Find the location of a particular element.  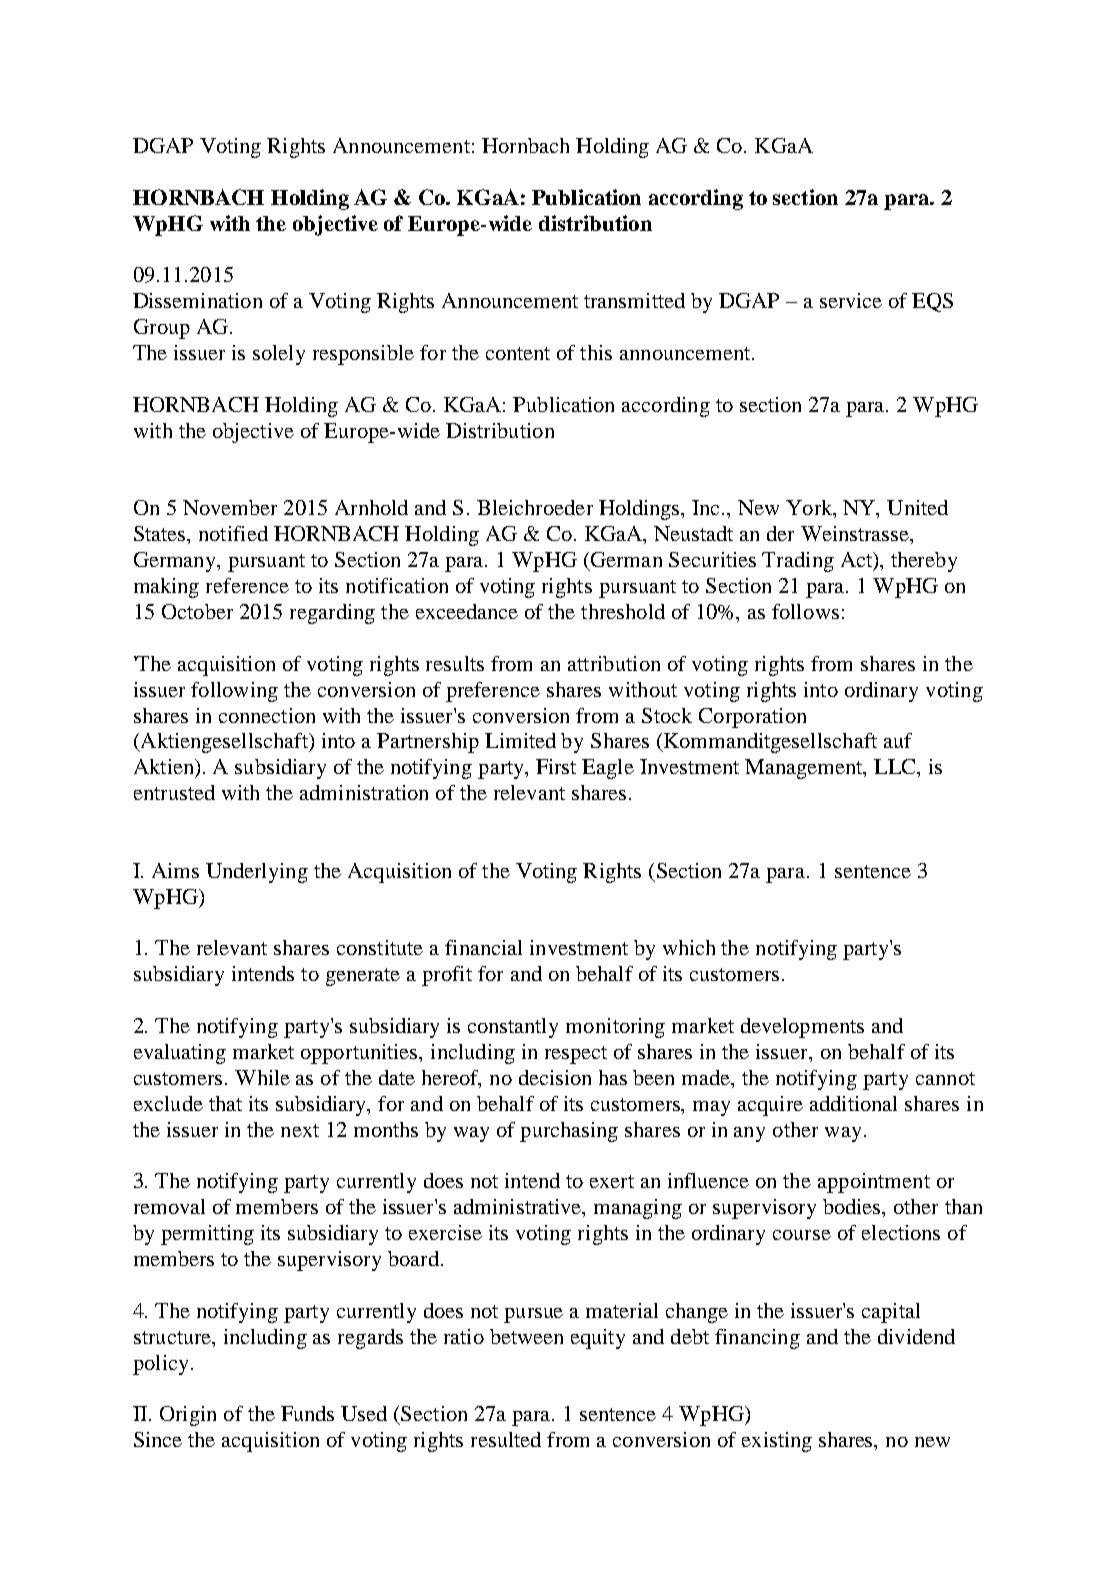

solely is located at coordinates (279, 355).
